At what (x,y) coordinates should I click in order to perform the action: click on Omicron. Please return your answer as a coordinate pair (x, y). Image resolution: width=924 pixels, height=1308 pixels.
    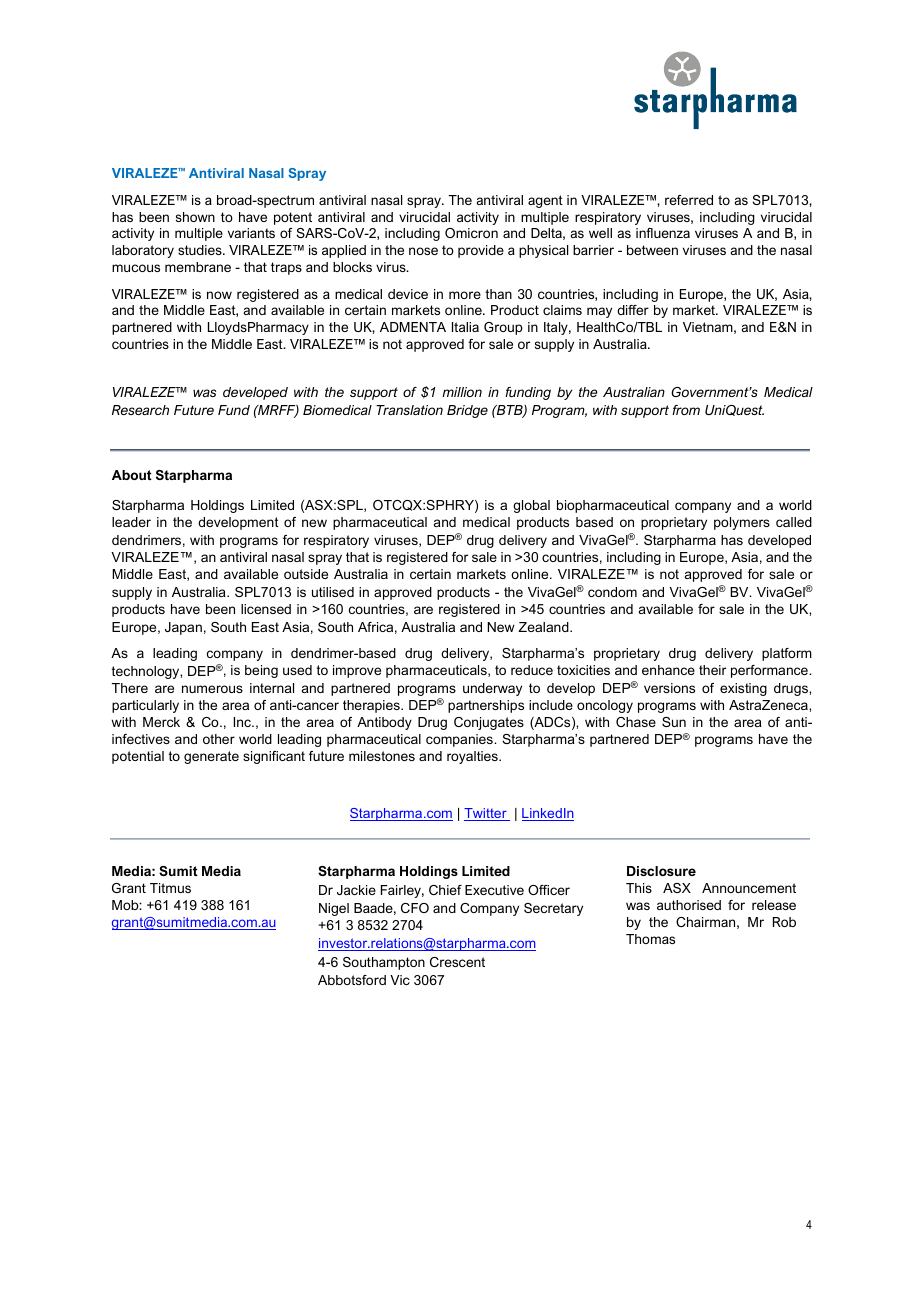
    Looking at the image, I should click on (471, 233).
